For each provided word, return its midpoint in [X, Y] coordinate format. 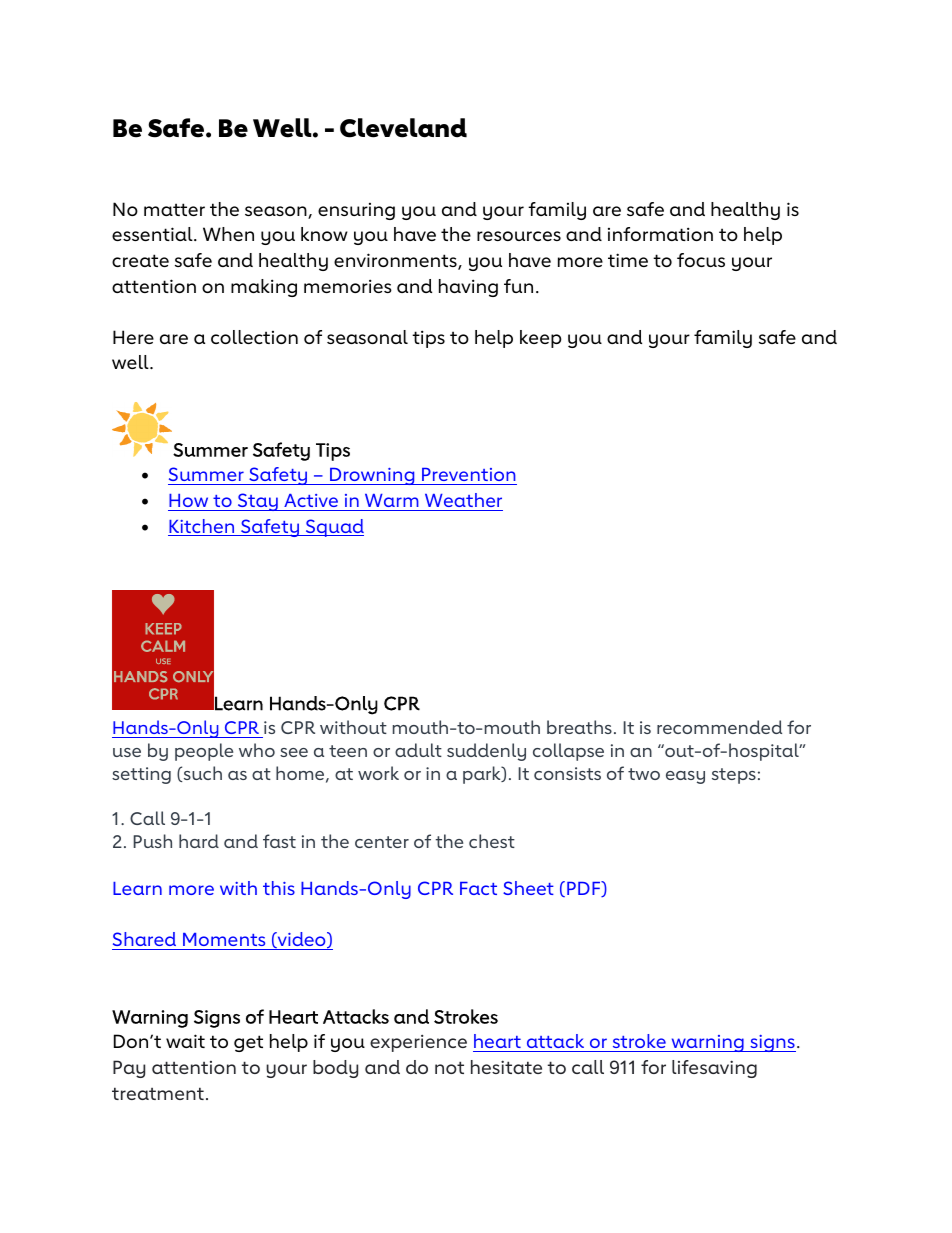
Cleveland [403, 128]
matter [174, 209]
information [660, 234]
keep [541, 339]
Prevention [468, 476]
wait [185, 1041]
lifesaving [714, 1069]
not [449, 1067]
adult [418, 750]
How [188, 500]
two [644, 774]
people [204, 752]
